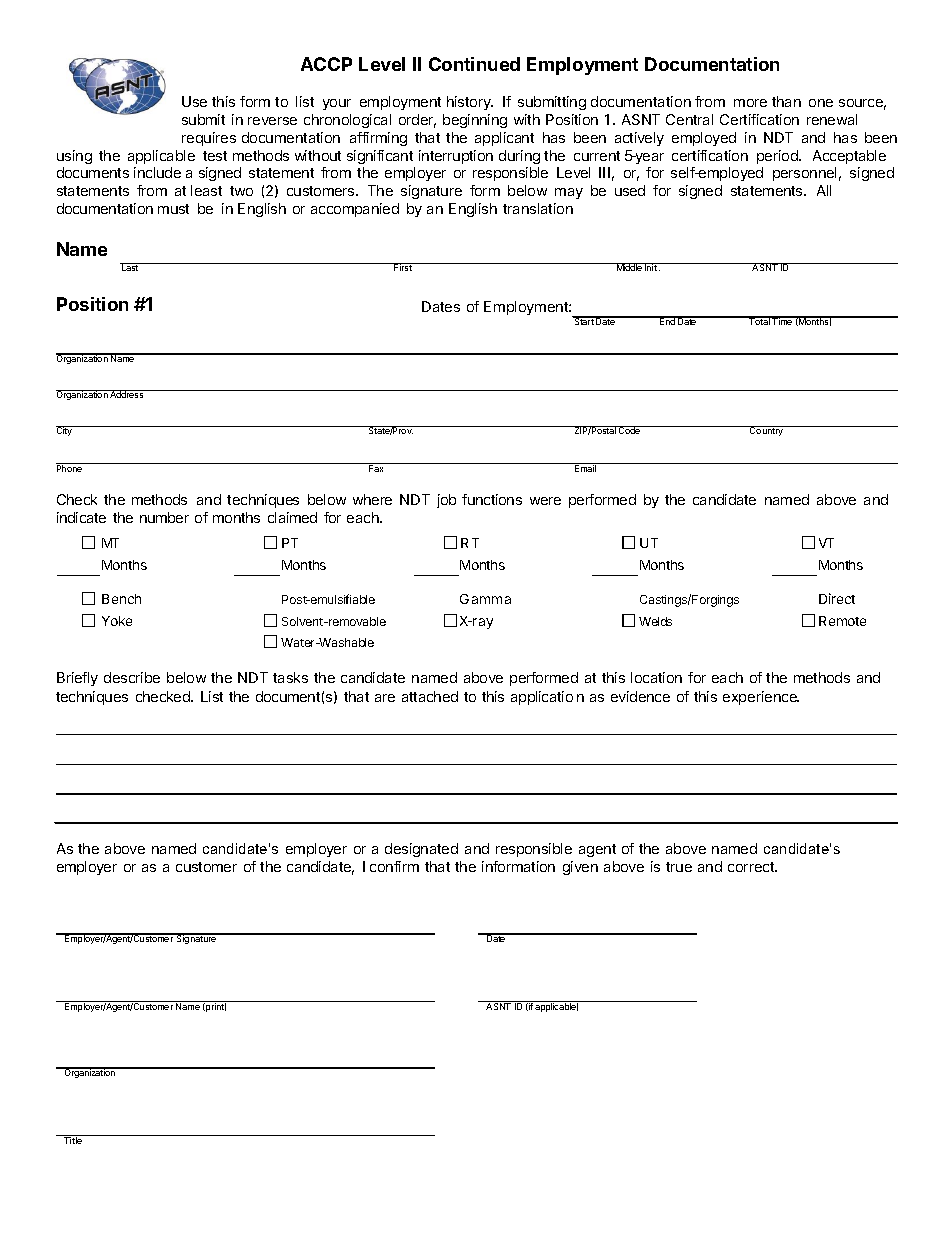  Describe the element at coordinates (394, 866) in the screenshot. I see `confirm` at that location.
